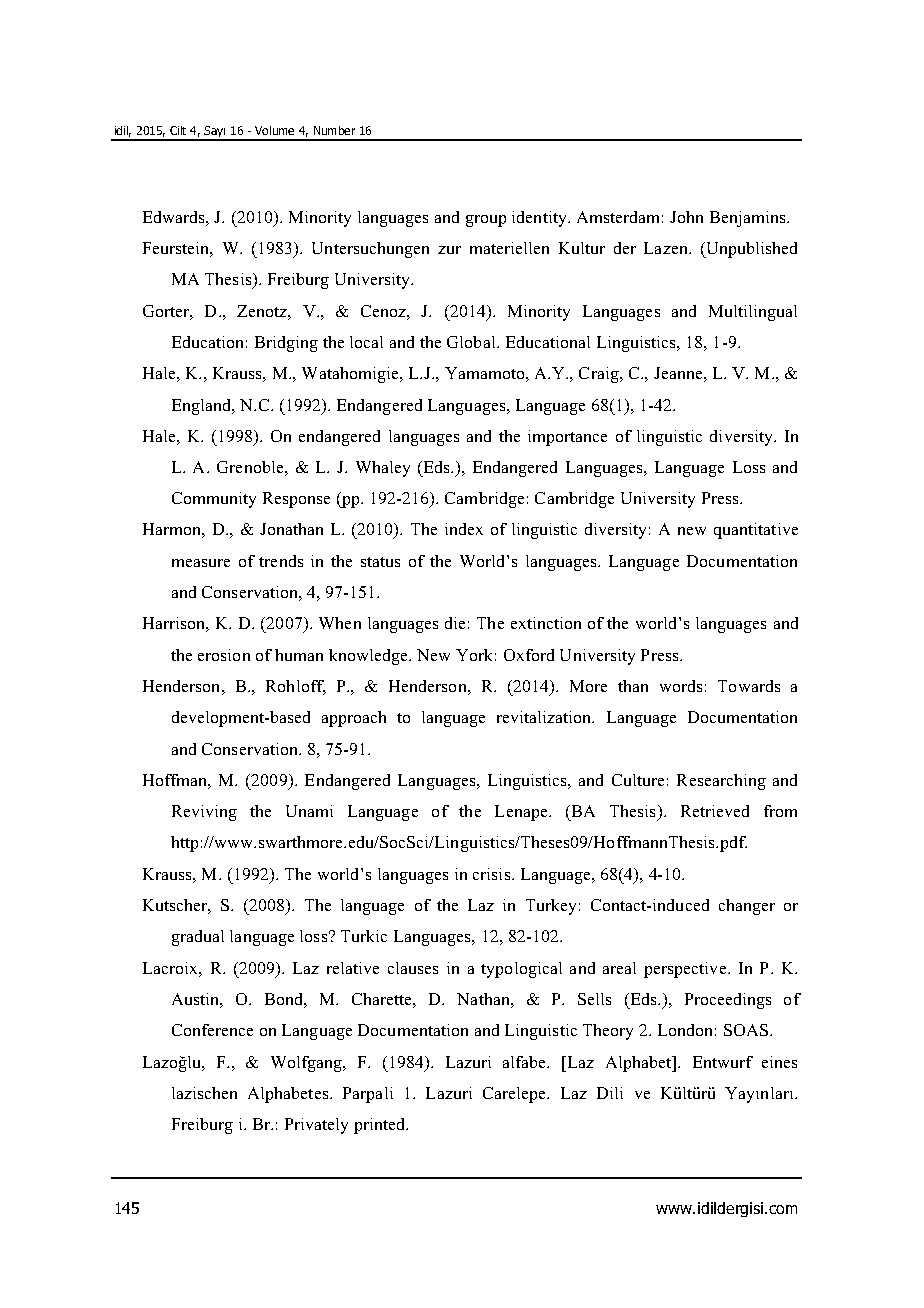  I want to click on changer, so click(747, 907).
